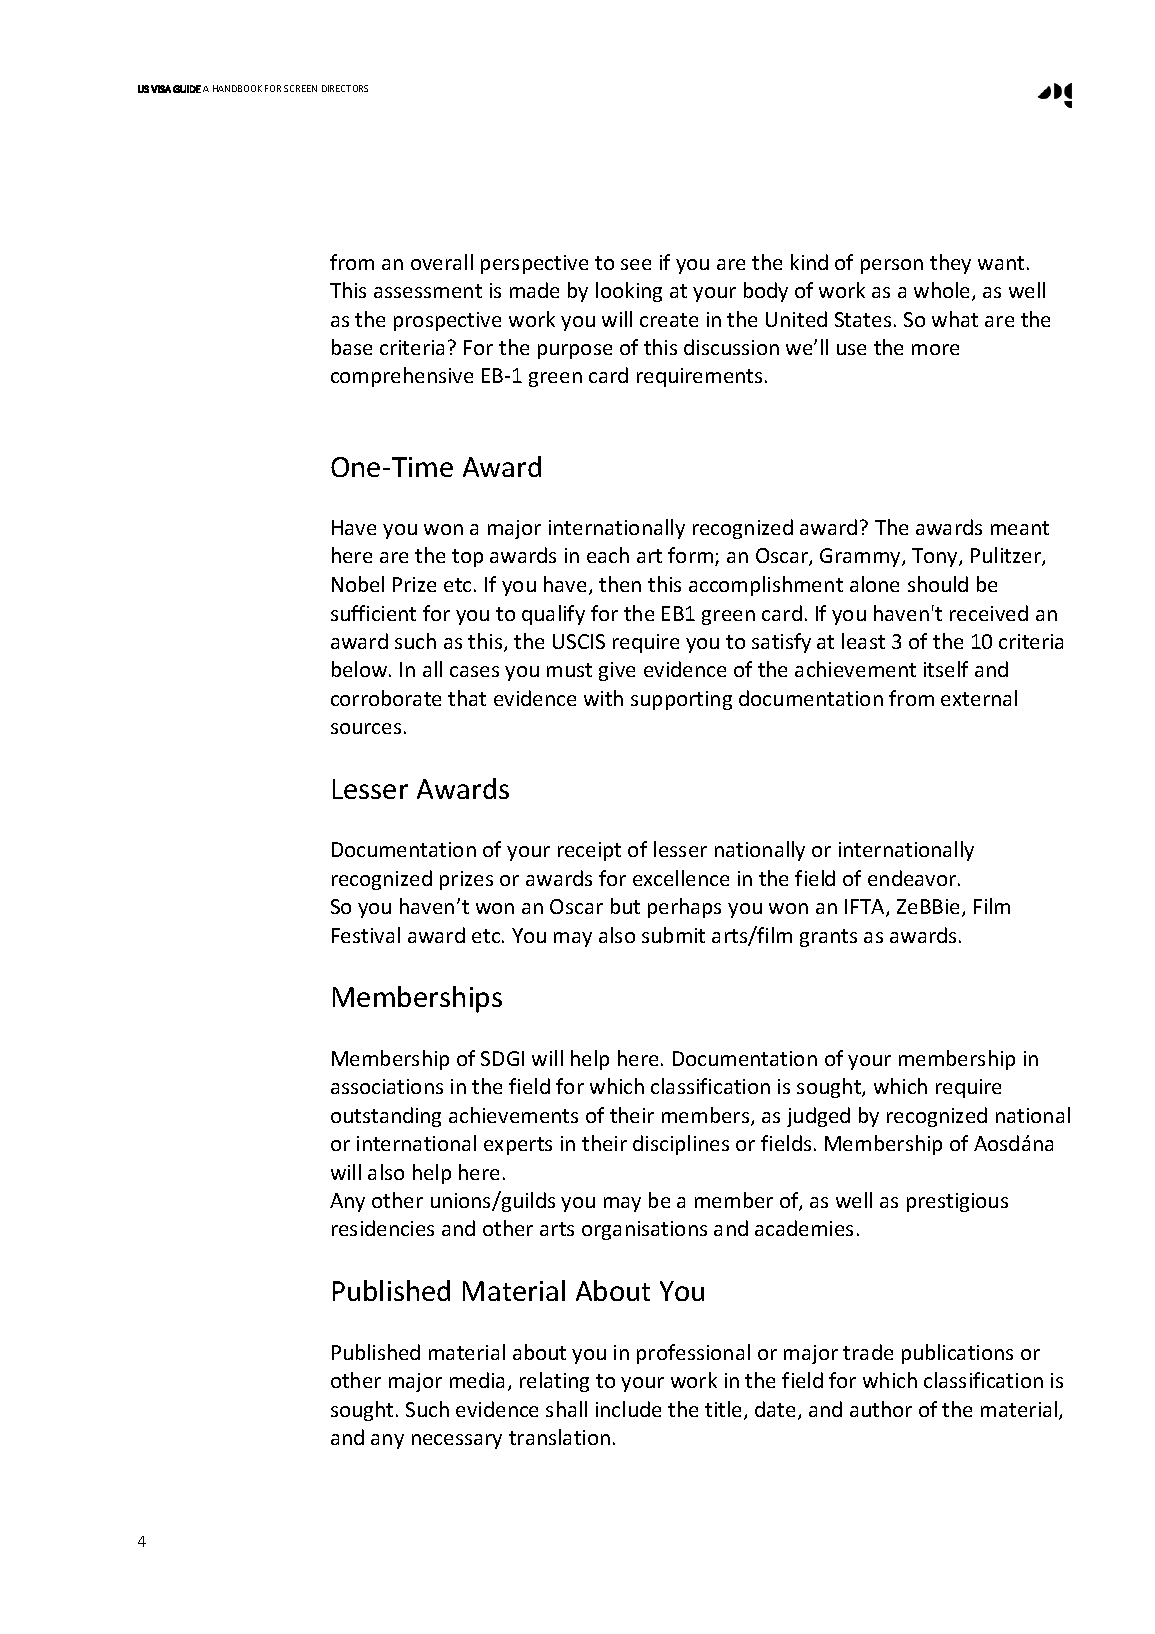  Describe the element at coordinates (950, 264) in the screenshot. I see `they` at that location.
